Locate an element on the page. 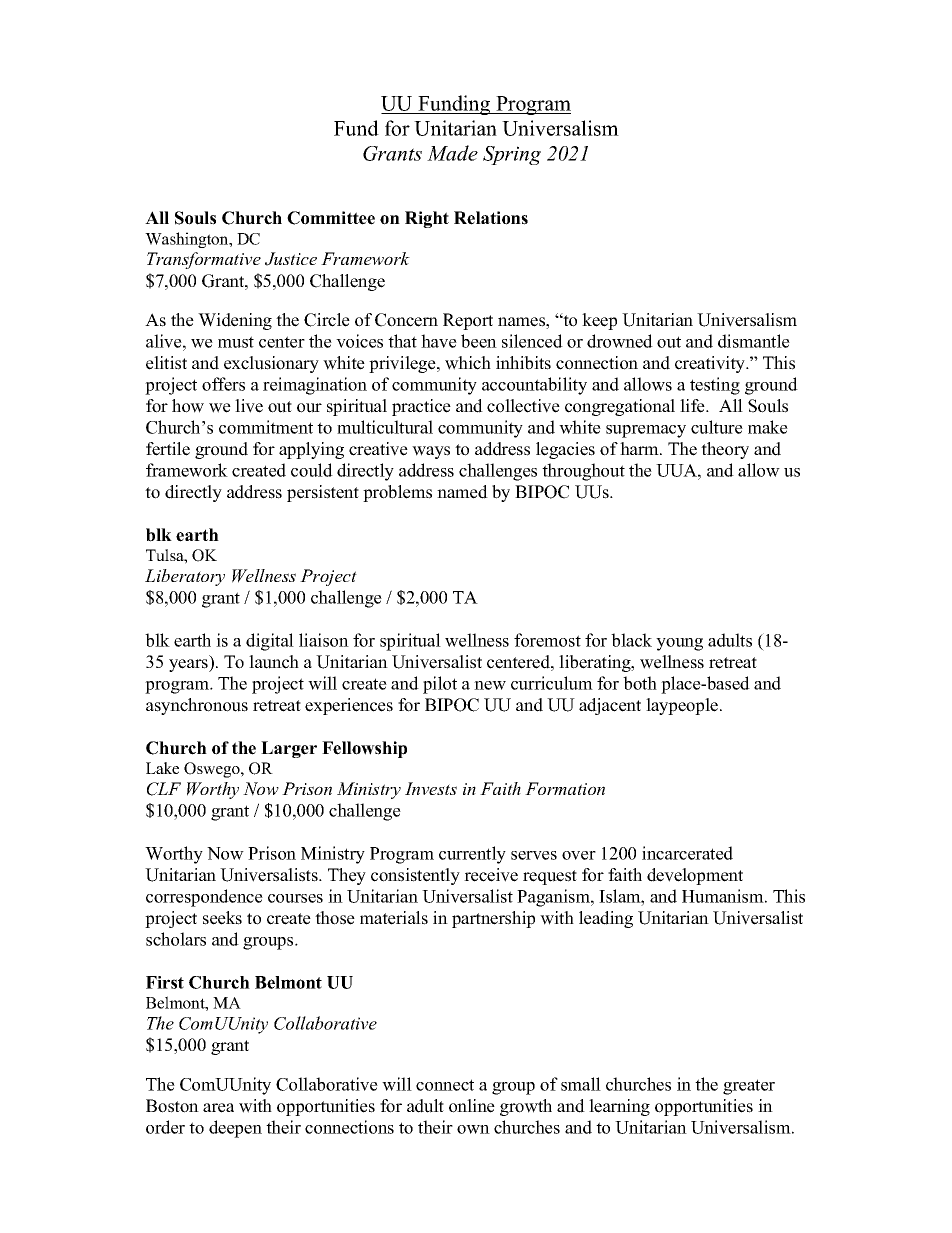 The image size is (952, 1233). correspondence is located at coordinates (204, 898).
